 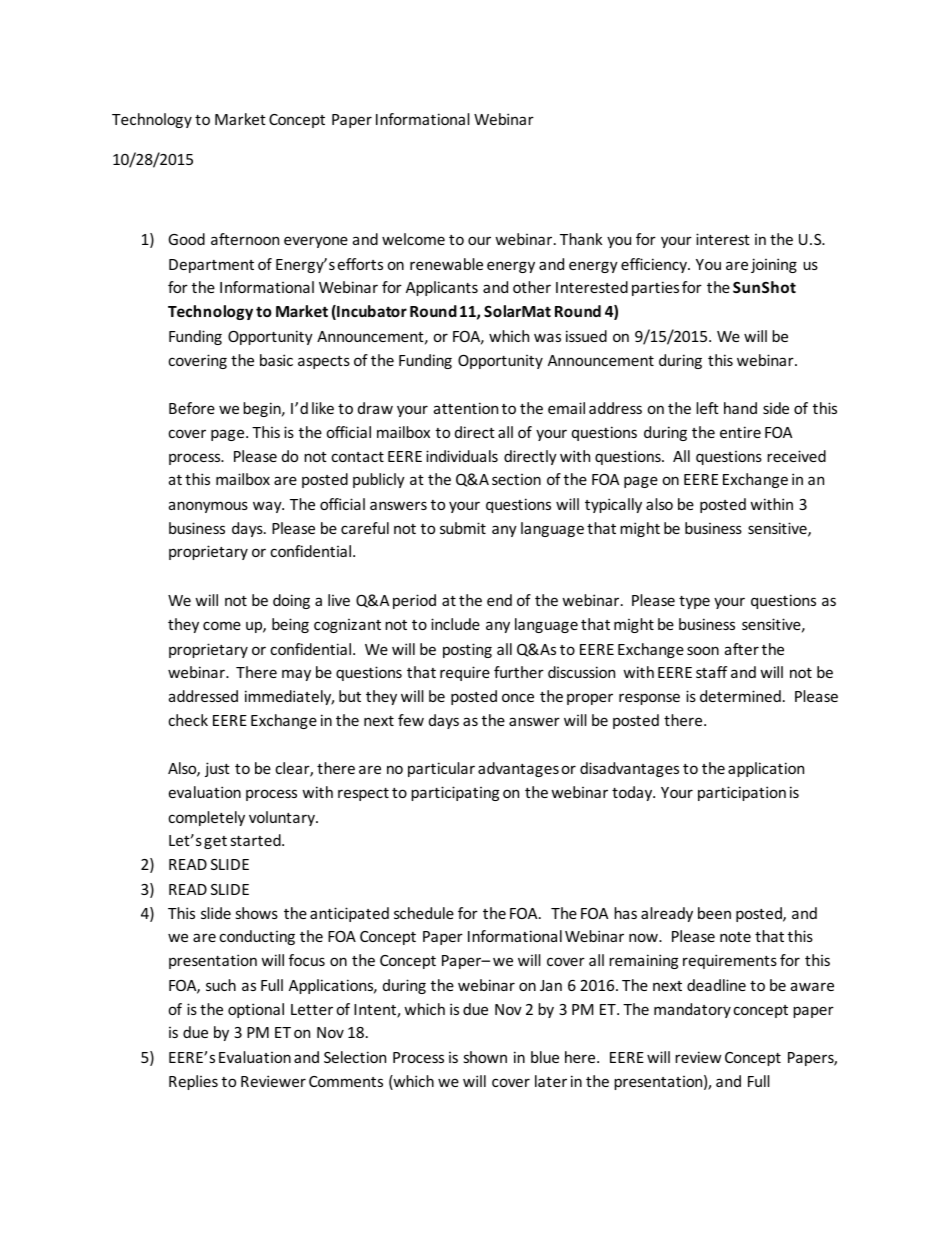 I want to click on started, so click(x=256, y=840).
